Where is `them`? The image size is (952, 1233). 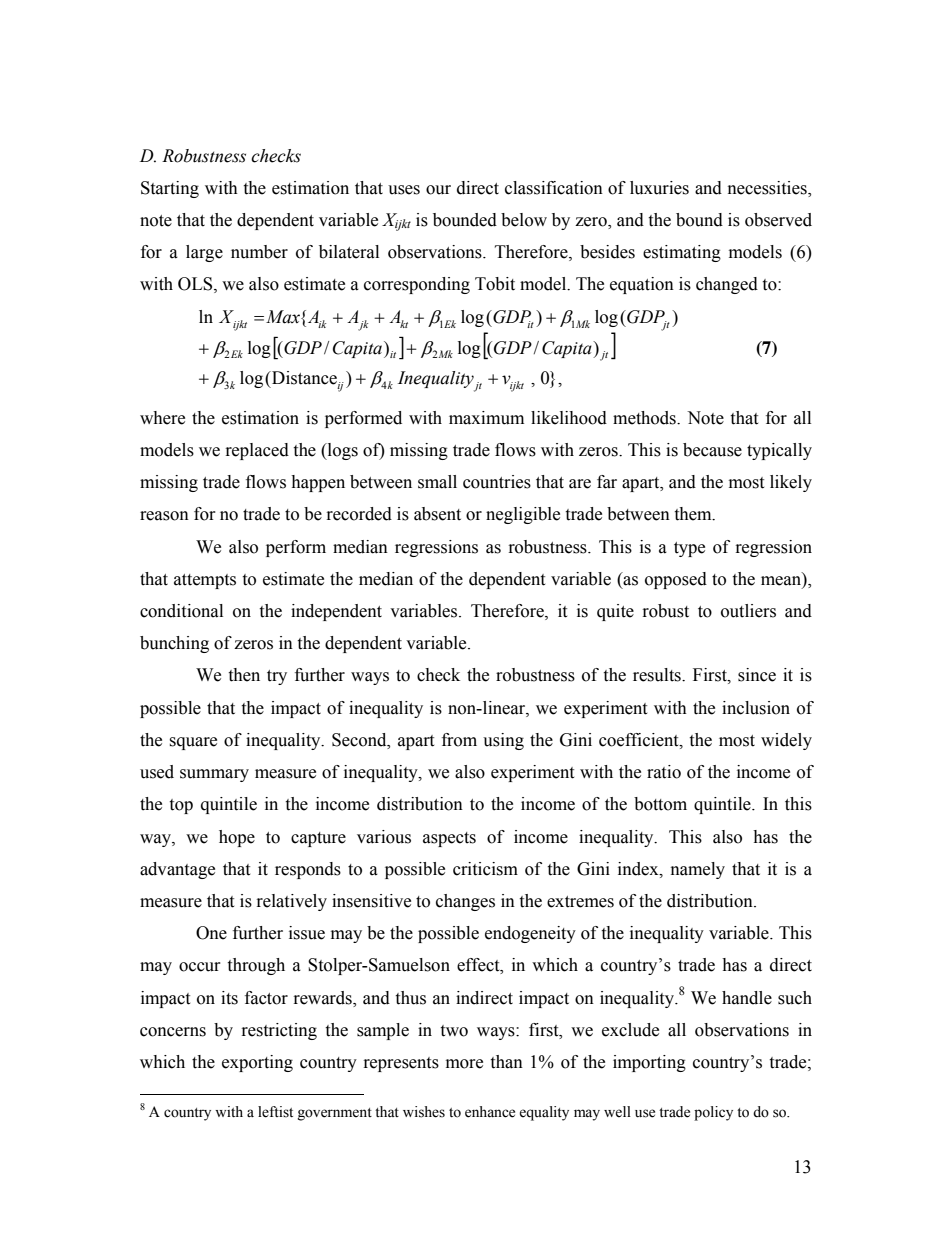
them is located at coordinates (694, 514).
